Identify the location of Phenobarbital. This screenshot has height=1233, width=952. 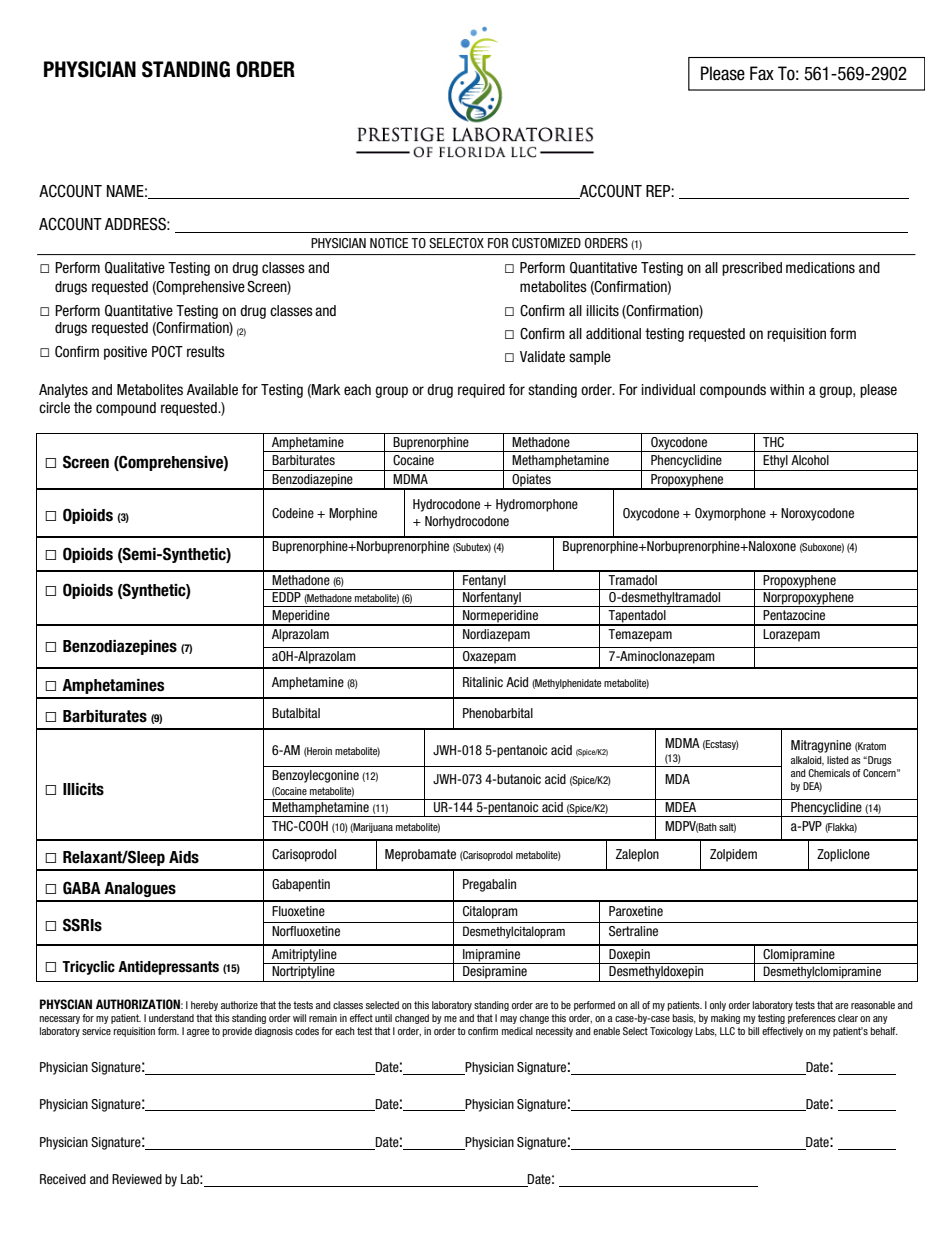
(498, 713).
